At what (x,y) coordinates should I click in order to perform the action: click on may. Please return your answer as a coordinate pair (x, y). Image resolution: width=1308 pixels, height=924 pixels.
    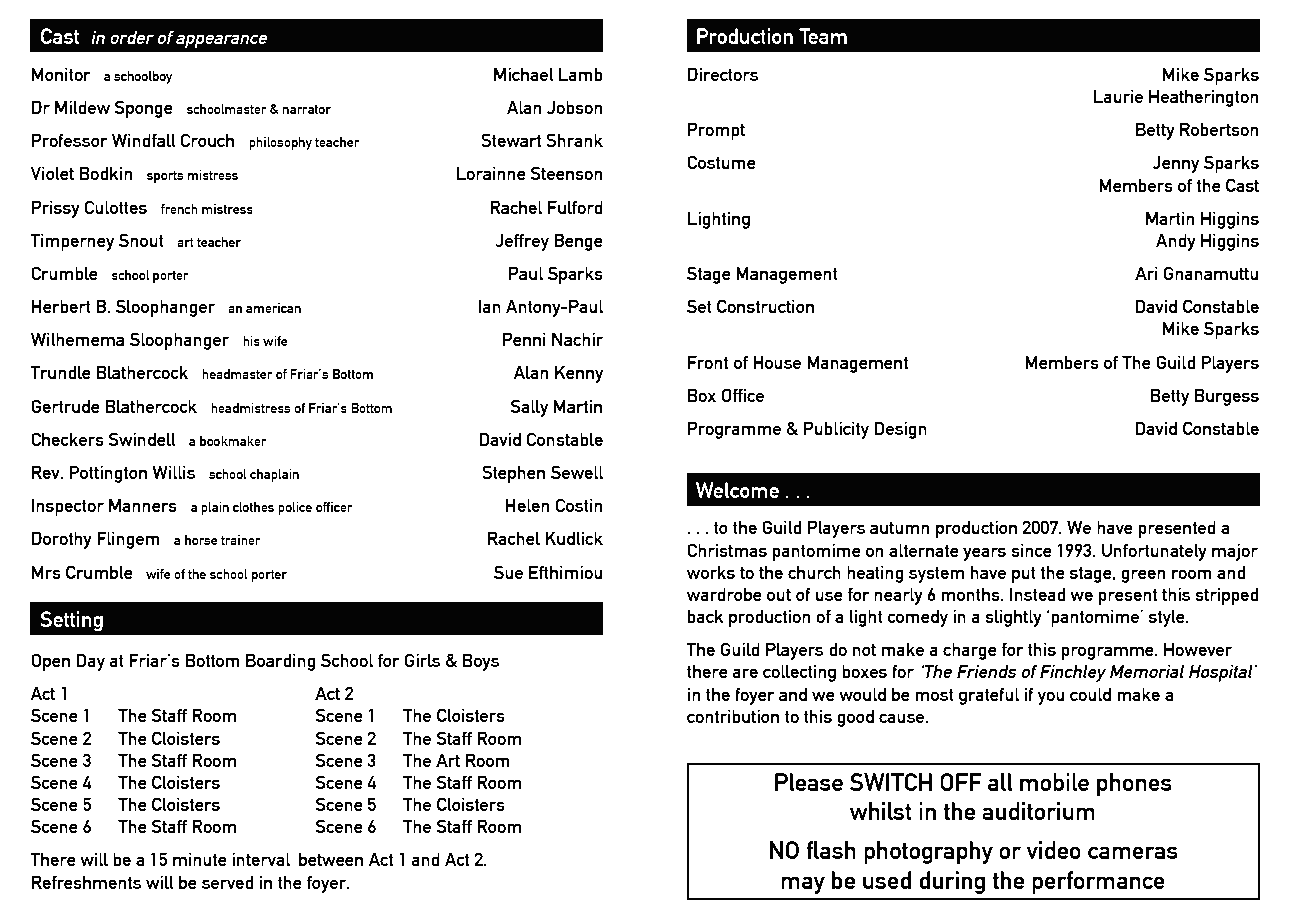
    Looking at the image, I should click on (803, 885).
